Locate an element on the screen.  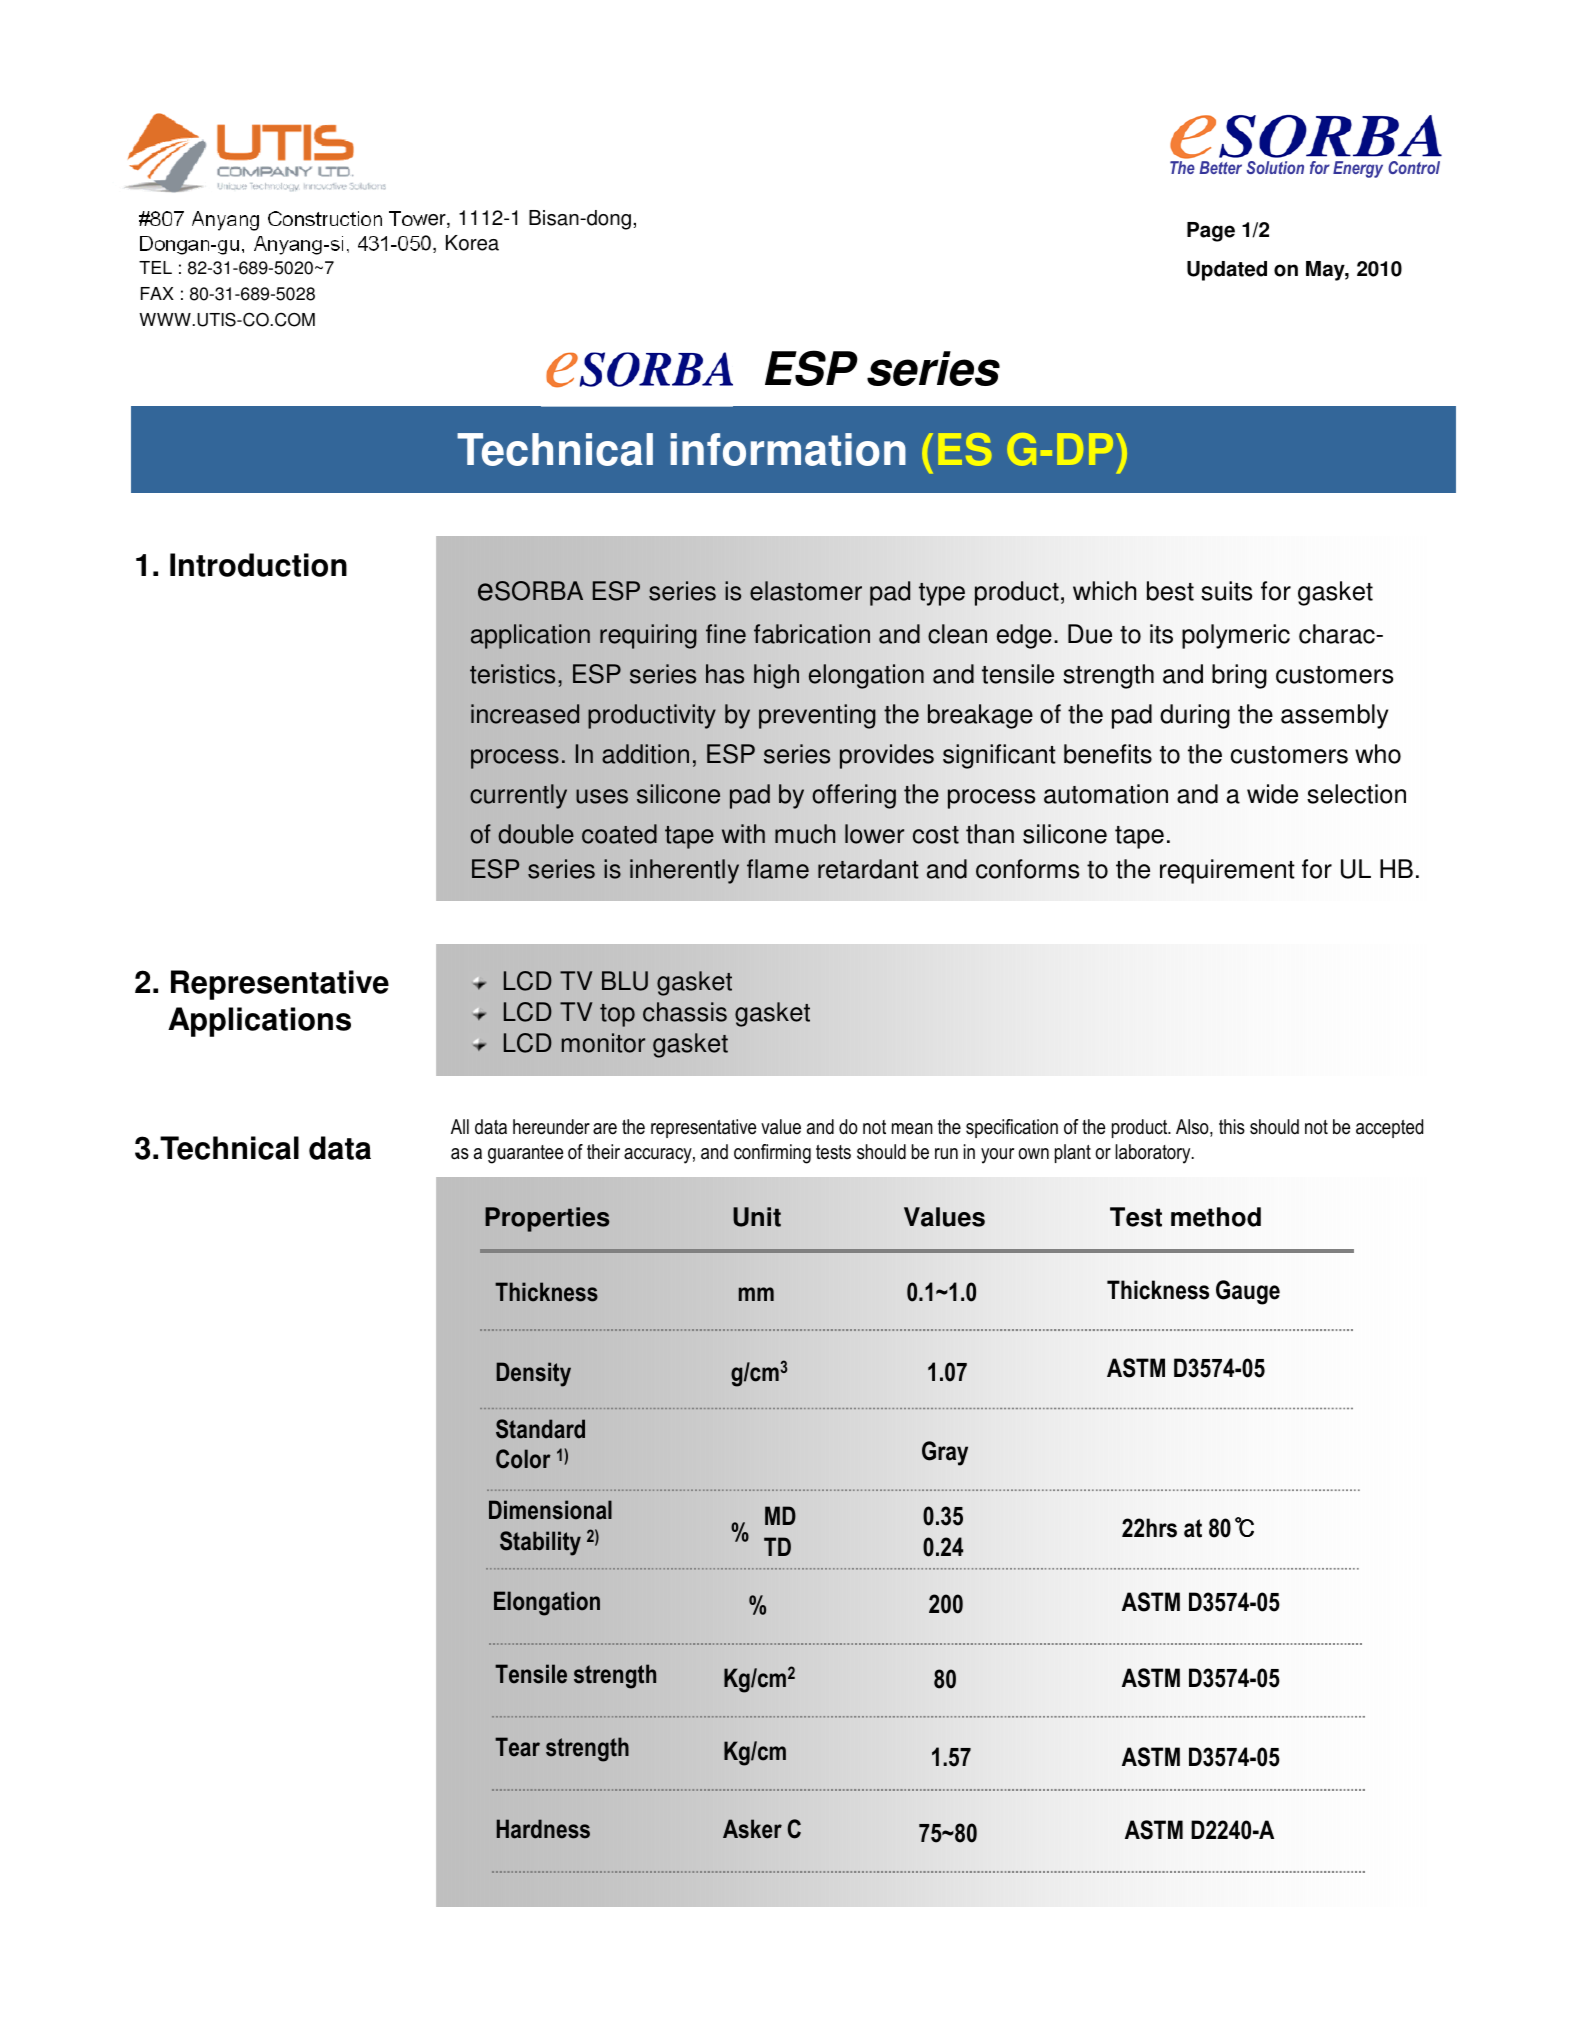
Construction is located at coordinates (325, 218).
